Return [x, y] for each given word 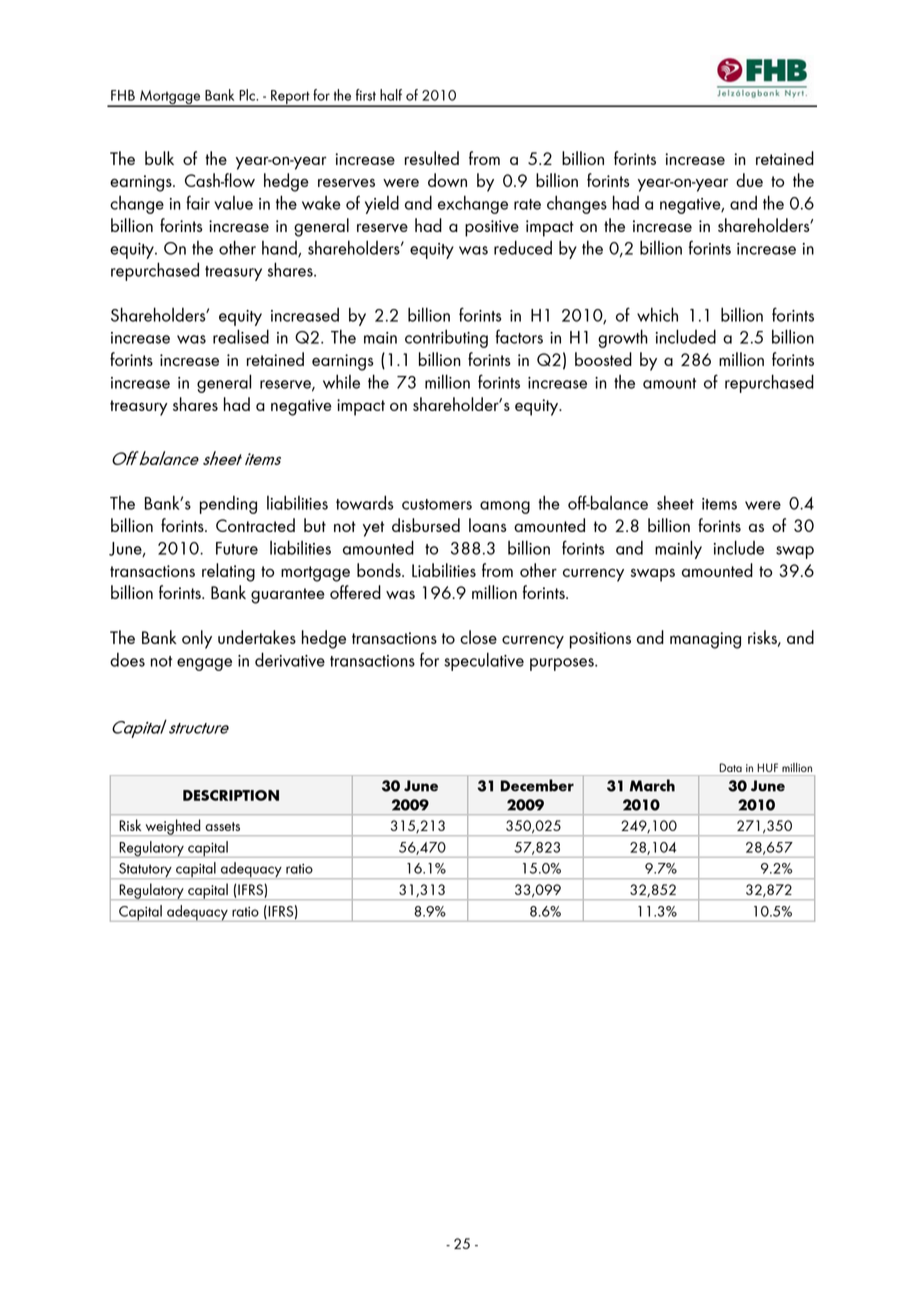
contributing [446, 338]
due [749, 180]
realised [241, 336]
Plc [248, 95]
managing [705, 640]
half [391, 95]
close [478, 637]
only [197, 639]
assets [222, 826]
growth [623, 338]
